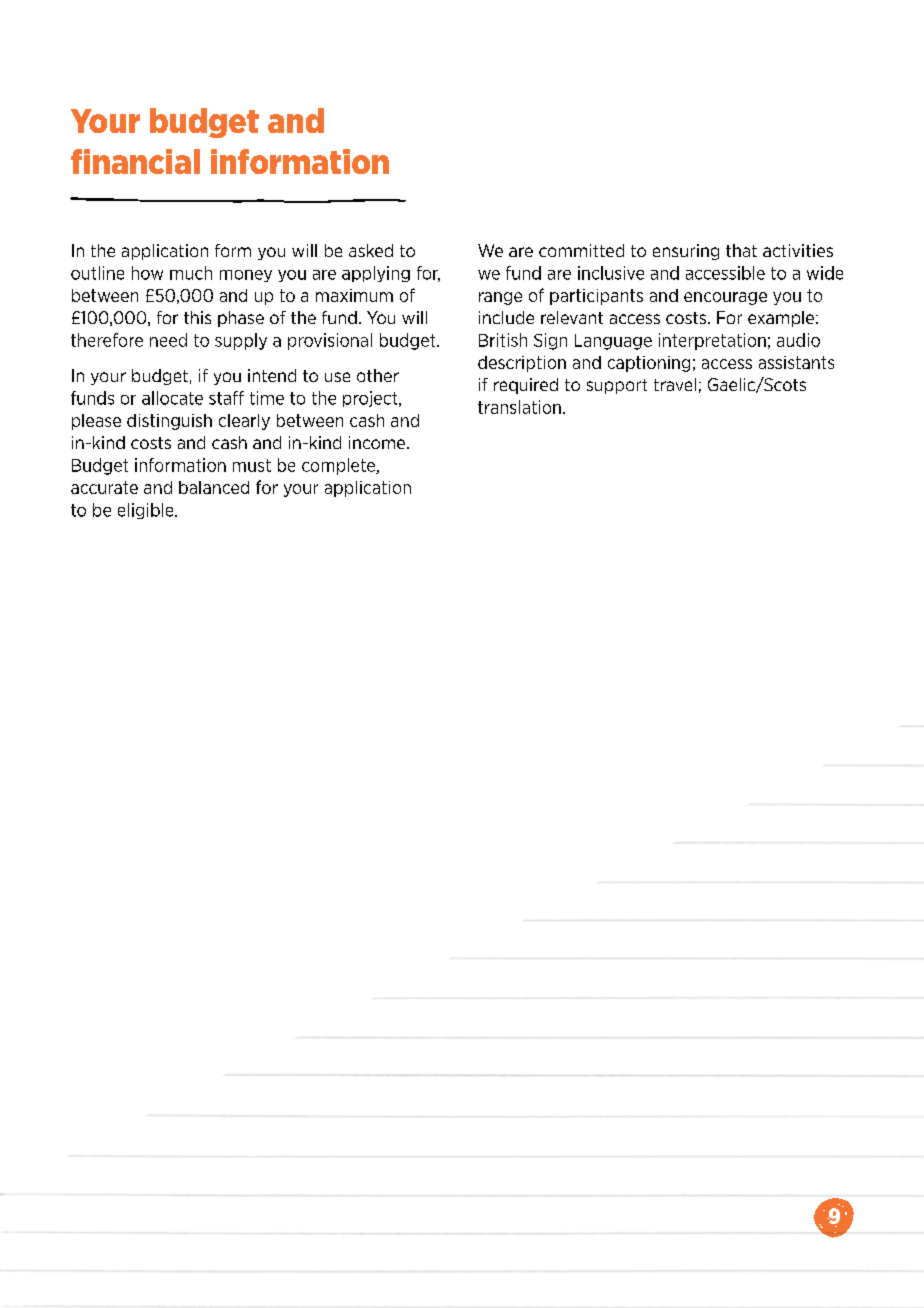 Image resolution: width=924 pixels, height=1308 pixels. What do you see at coordinates (503, 340) in the screenshot?
I see `British` at bounding box center [503, 340].
